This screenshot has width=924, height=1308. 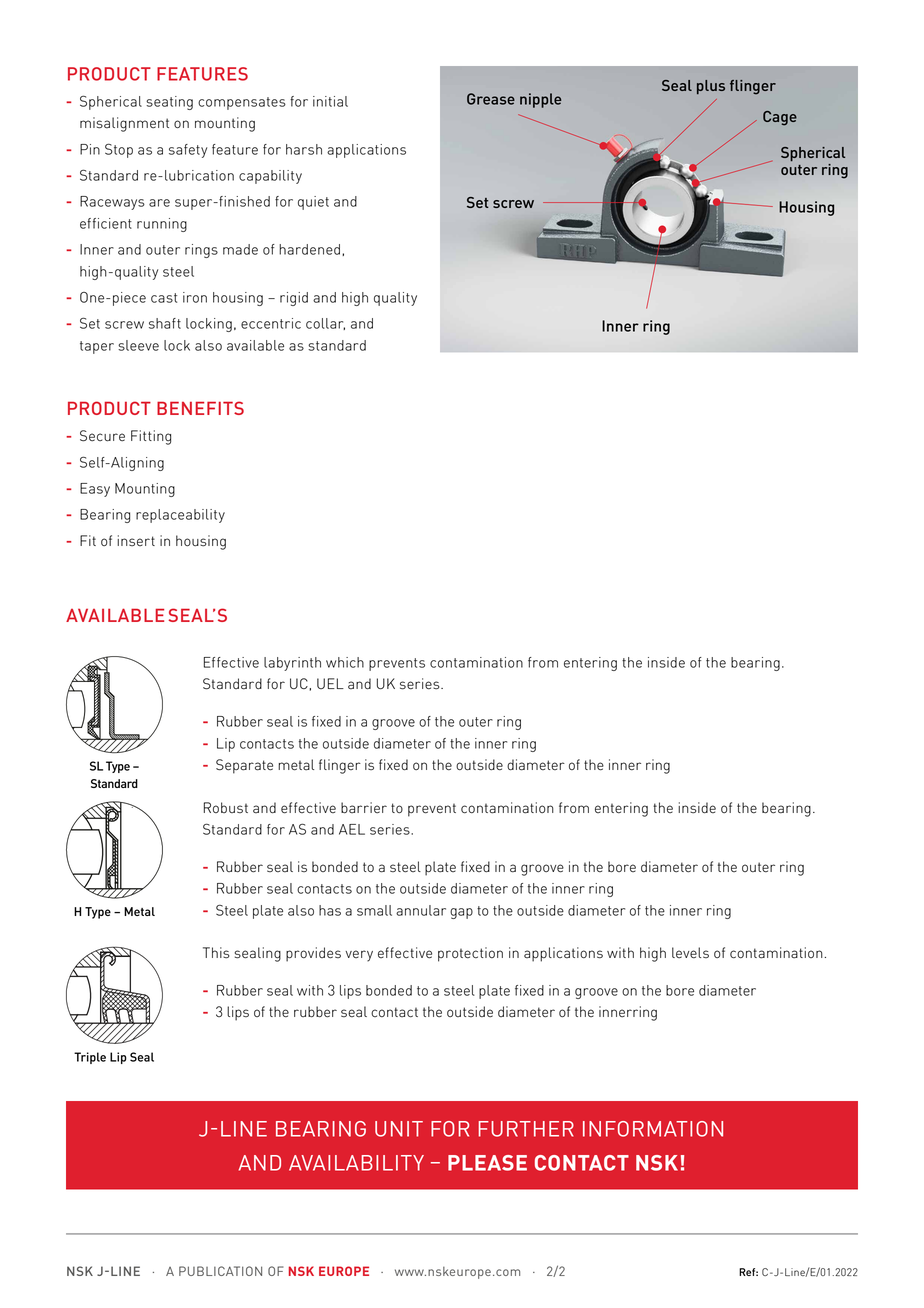 What do you see at coordinates (169, 103) in the screenshot?
I see `seating` at bounding box center [169, 103].
